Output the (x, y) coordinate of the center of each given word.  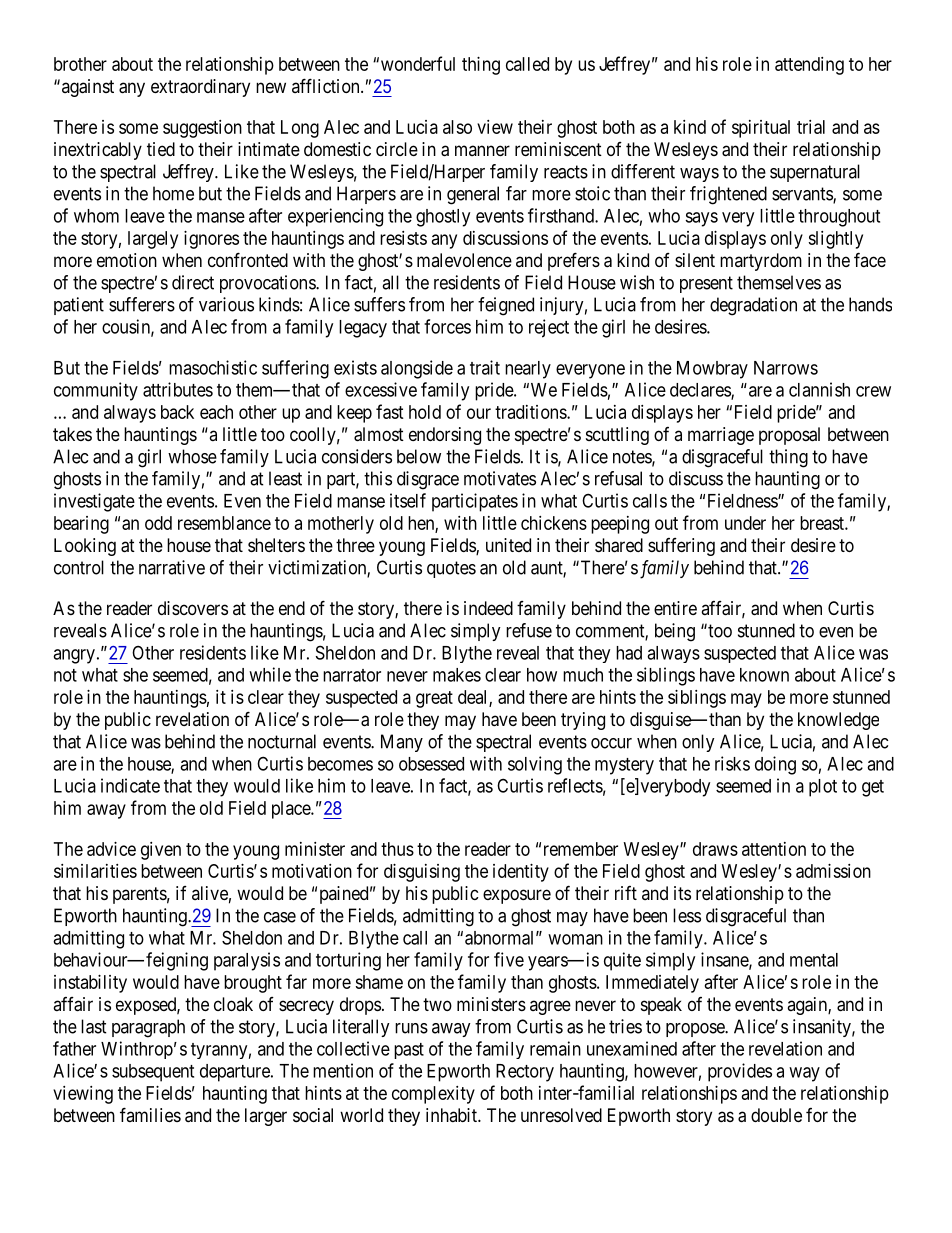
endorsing (445, 436)
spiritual (761, 129)
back (177, 412)
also (457, 127)
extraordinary (200, 88)
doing (775, 765)
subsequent (153, 1073)
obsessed (431, 764)
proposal (789, 436)
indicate (130, 785)
